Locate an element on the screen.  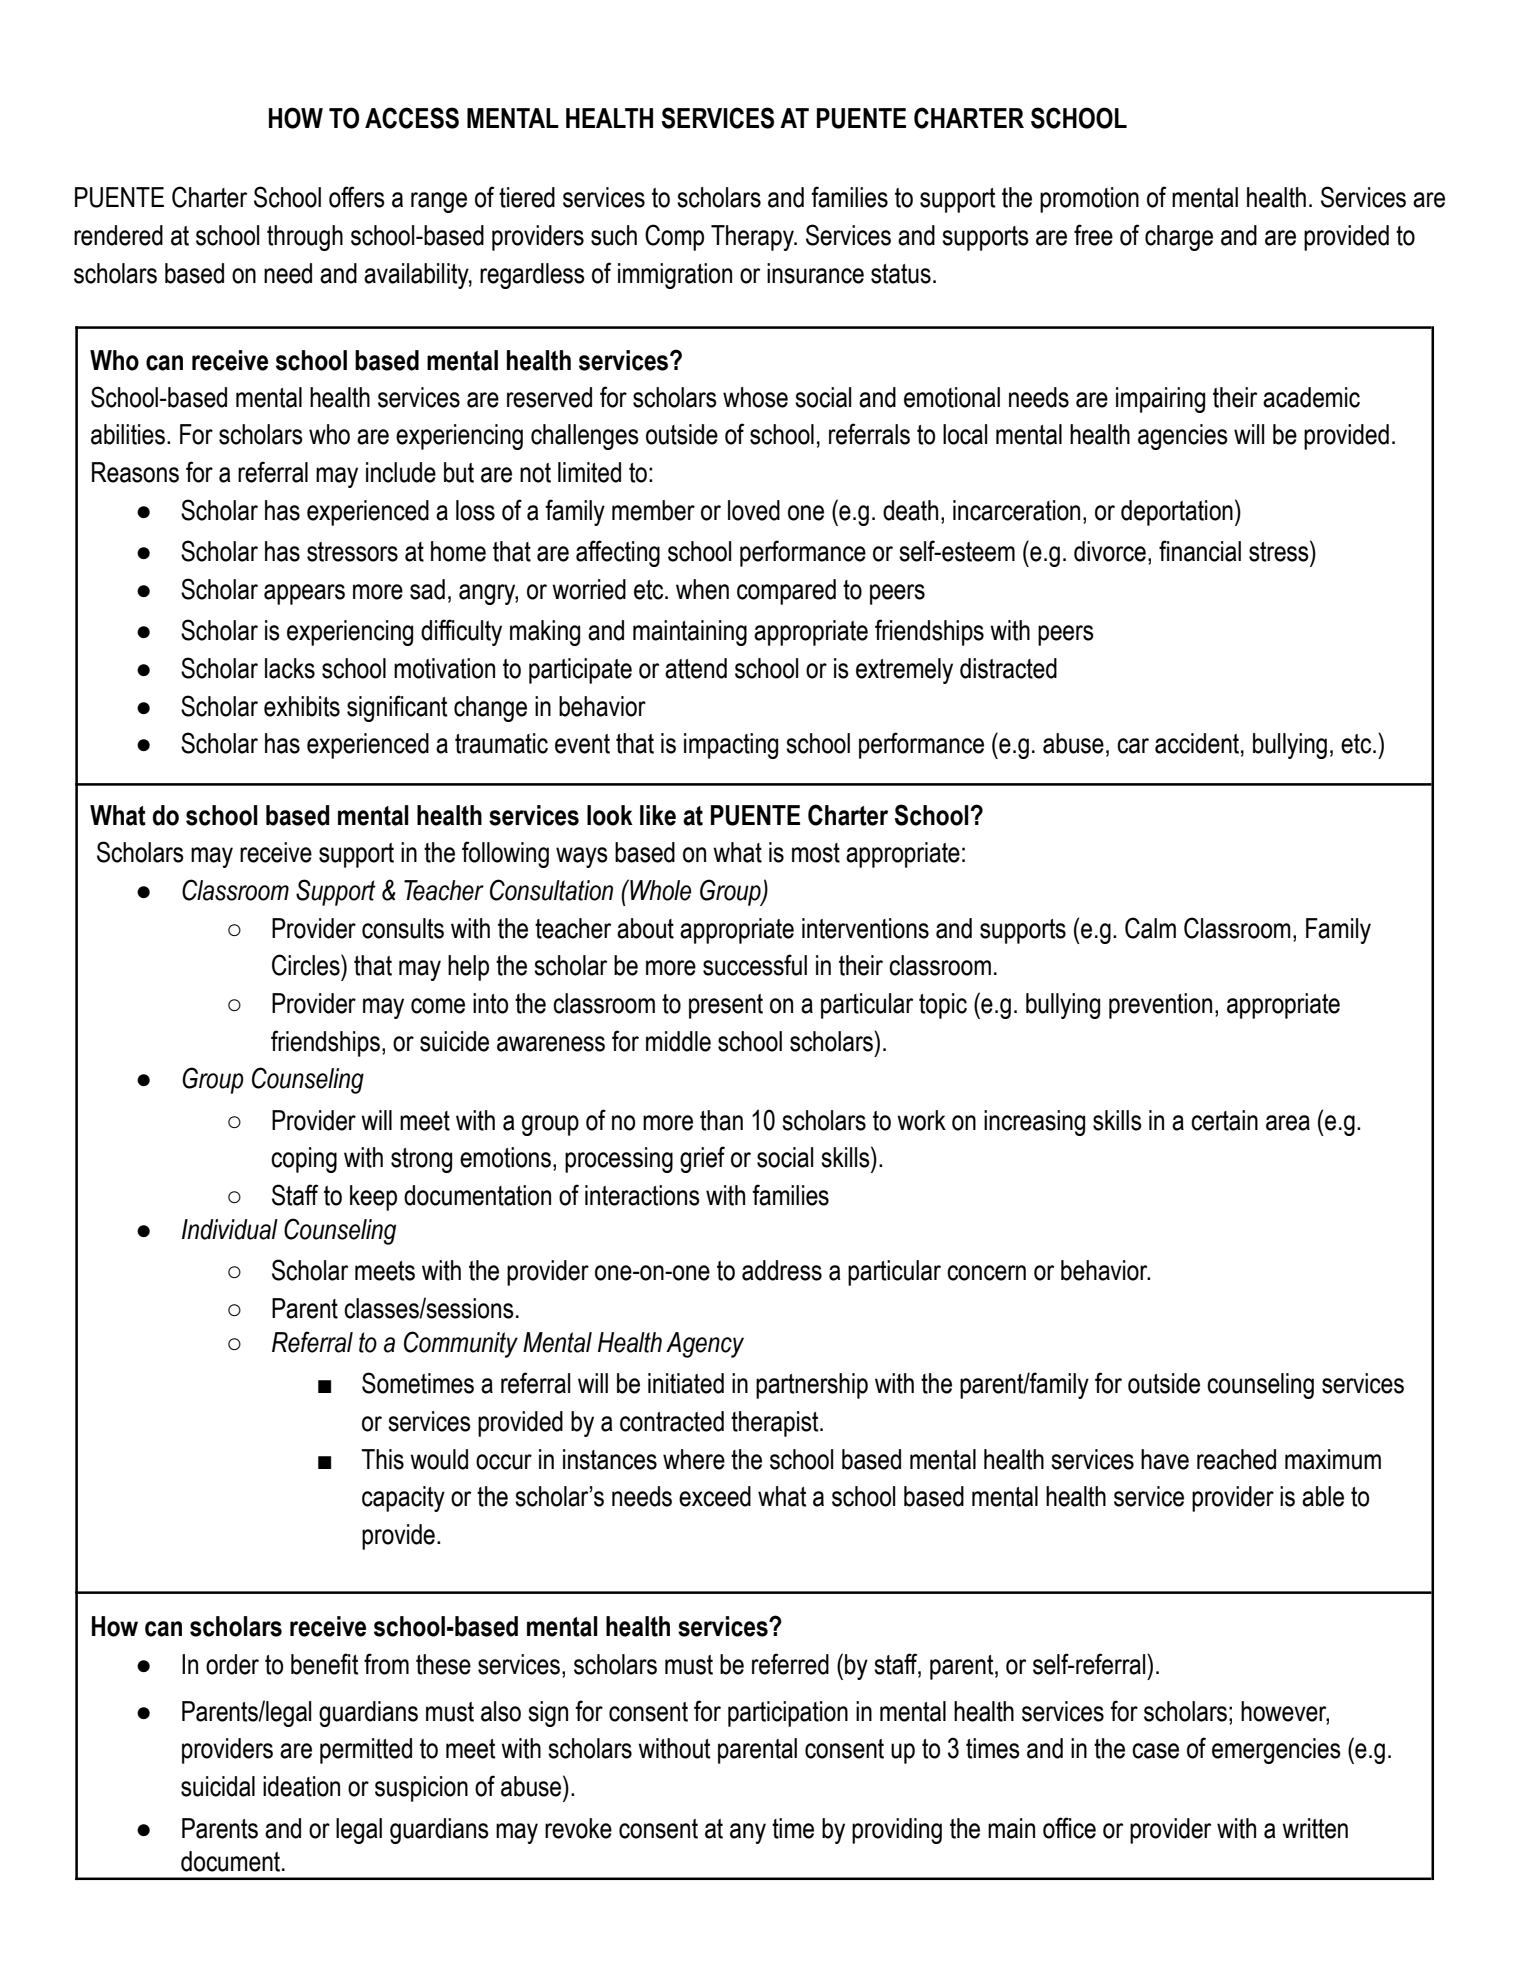
Therapy is located at coordinates (753, 238).
